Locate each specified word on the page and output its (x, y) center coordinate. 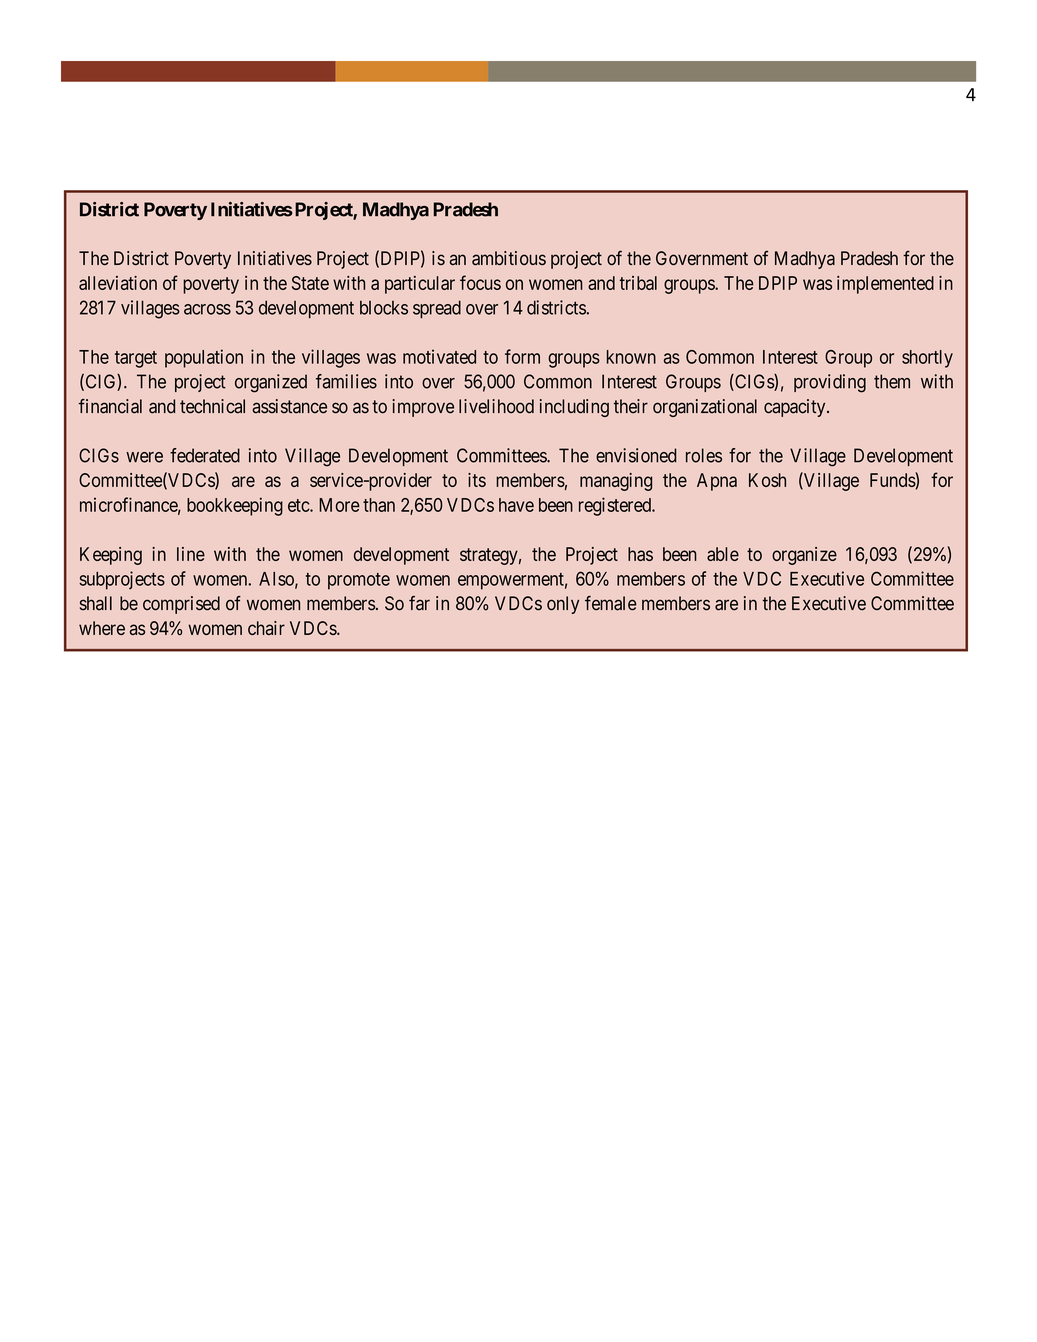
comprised (181, 605)
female (611, 603)
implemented (885, 285)
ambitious (509, 258)
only (563, 605)
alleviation (118, 283)
